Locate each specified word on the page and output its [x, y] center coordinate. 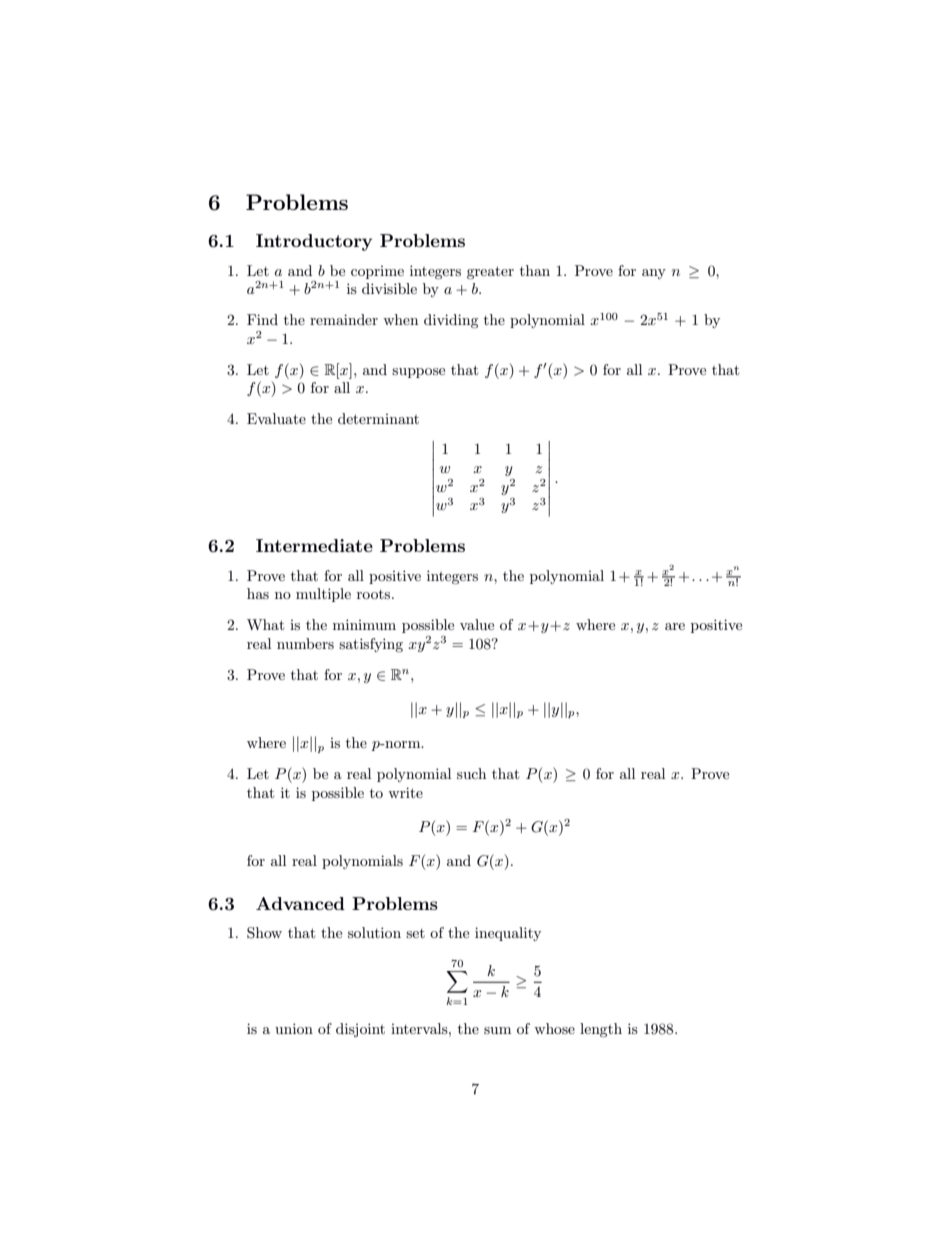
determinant [378, 418]
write [405, 792]
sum [497, 1030]
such [471, 773]
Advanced [300, 903]
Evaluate [276, 418]
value [477, 624]
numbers [305, 643]
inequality [508, 934]
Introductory [314, 242]
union [294, 1028]
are [675, 626]
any [654, 274]
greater [490, 273]
